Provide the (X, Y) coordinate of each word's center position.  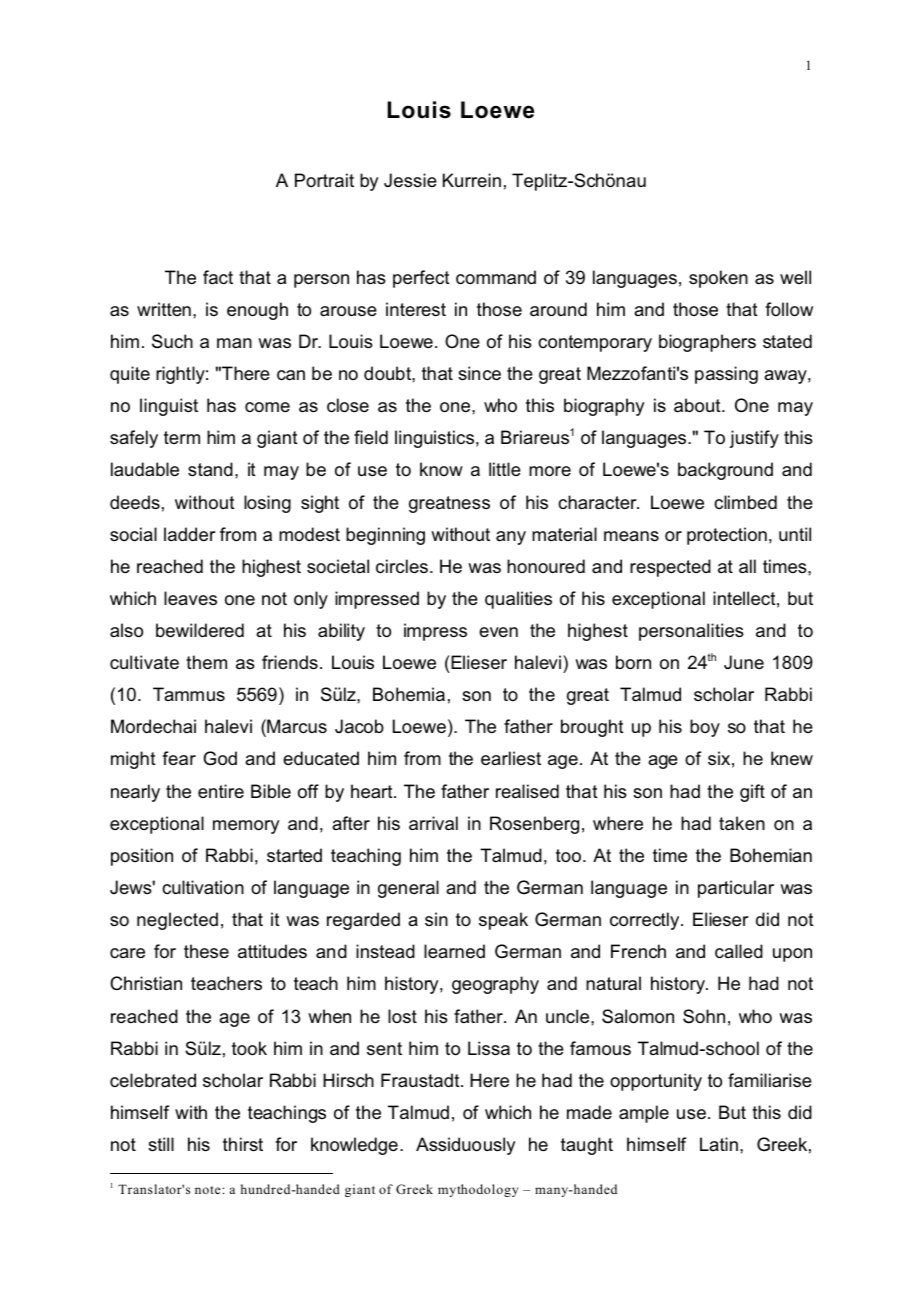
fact (218, 277)
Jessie (410, 180)
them (206, 662)
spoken (718, 279)
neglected (177, 921)
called (739, 951)
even (498, 632)
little (505, 469)
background (725, 471)
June (744, 662)
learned (454, 951)
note (209, 1190)
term (182, 437)
